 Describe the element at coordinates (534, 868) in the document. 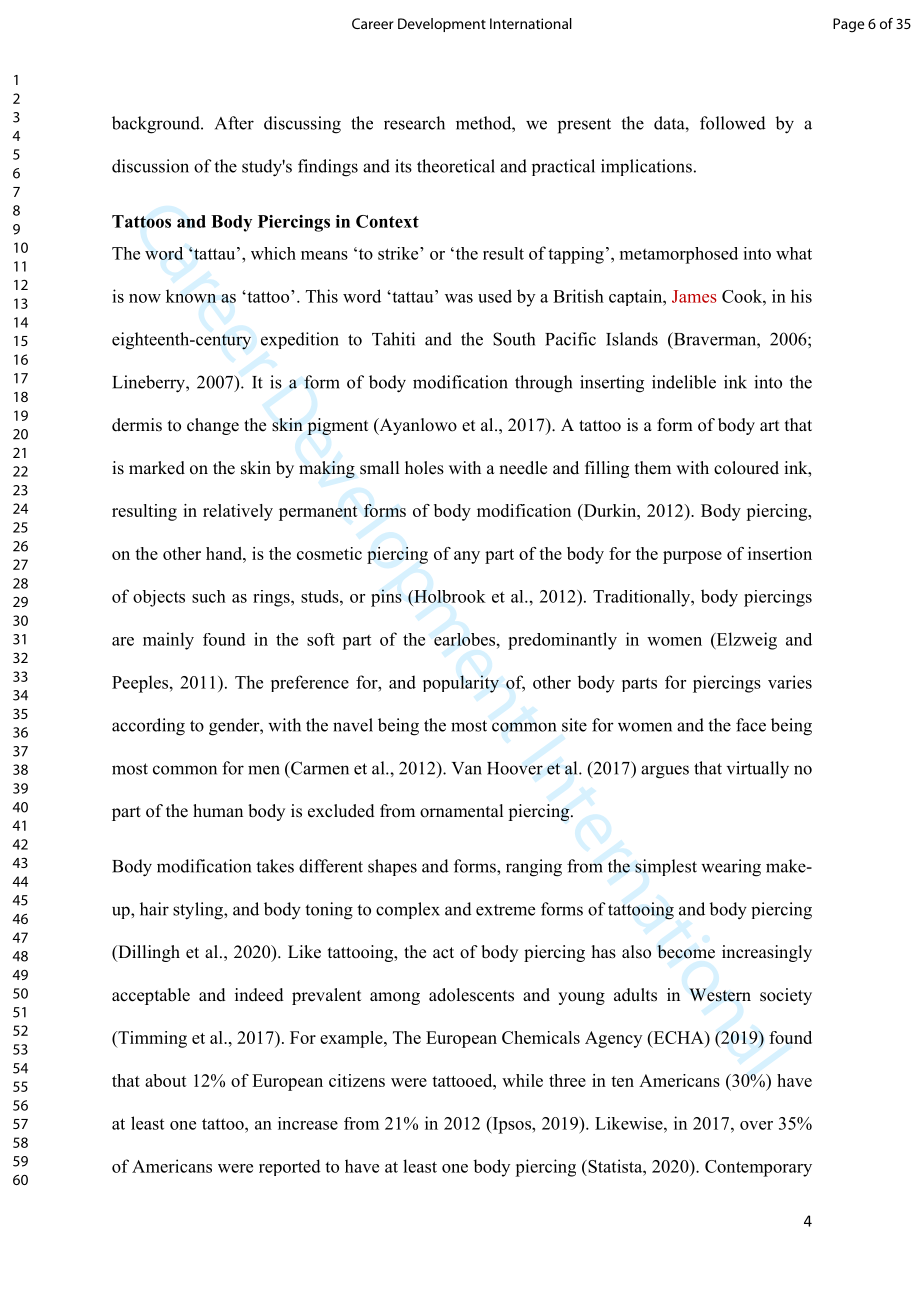

I see `ranging` at that location.
